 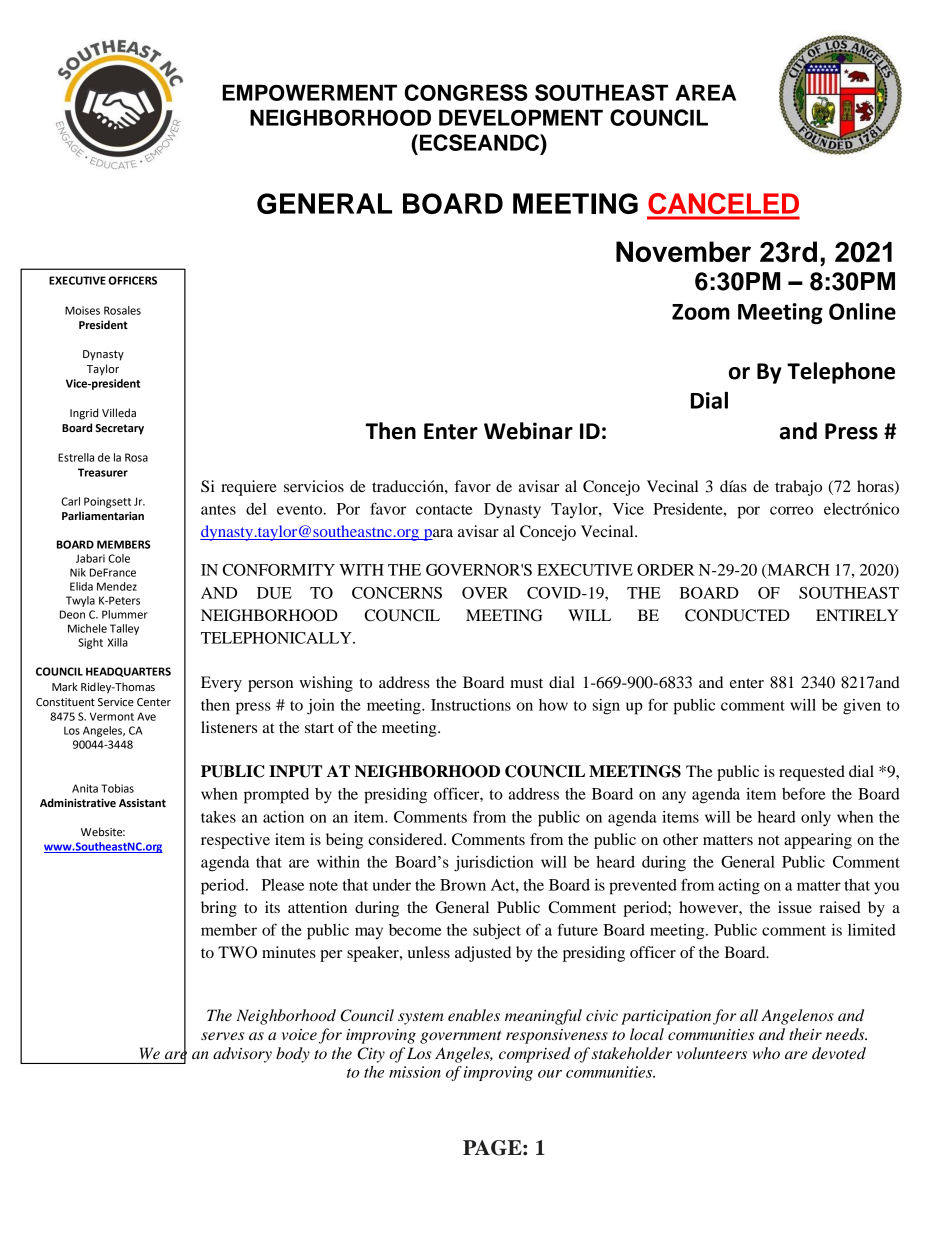 I want to click on their, so click(x=805, y=1034).
